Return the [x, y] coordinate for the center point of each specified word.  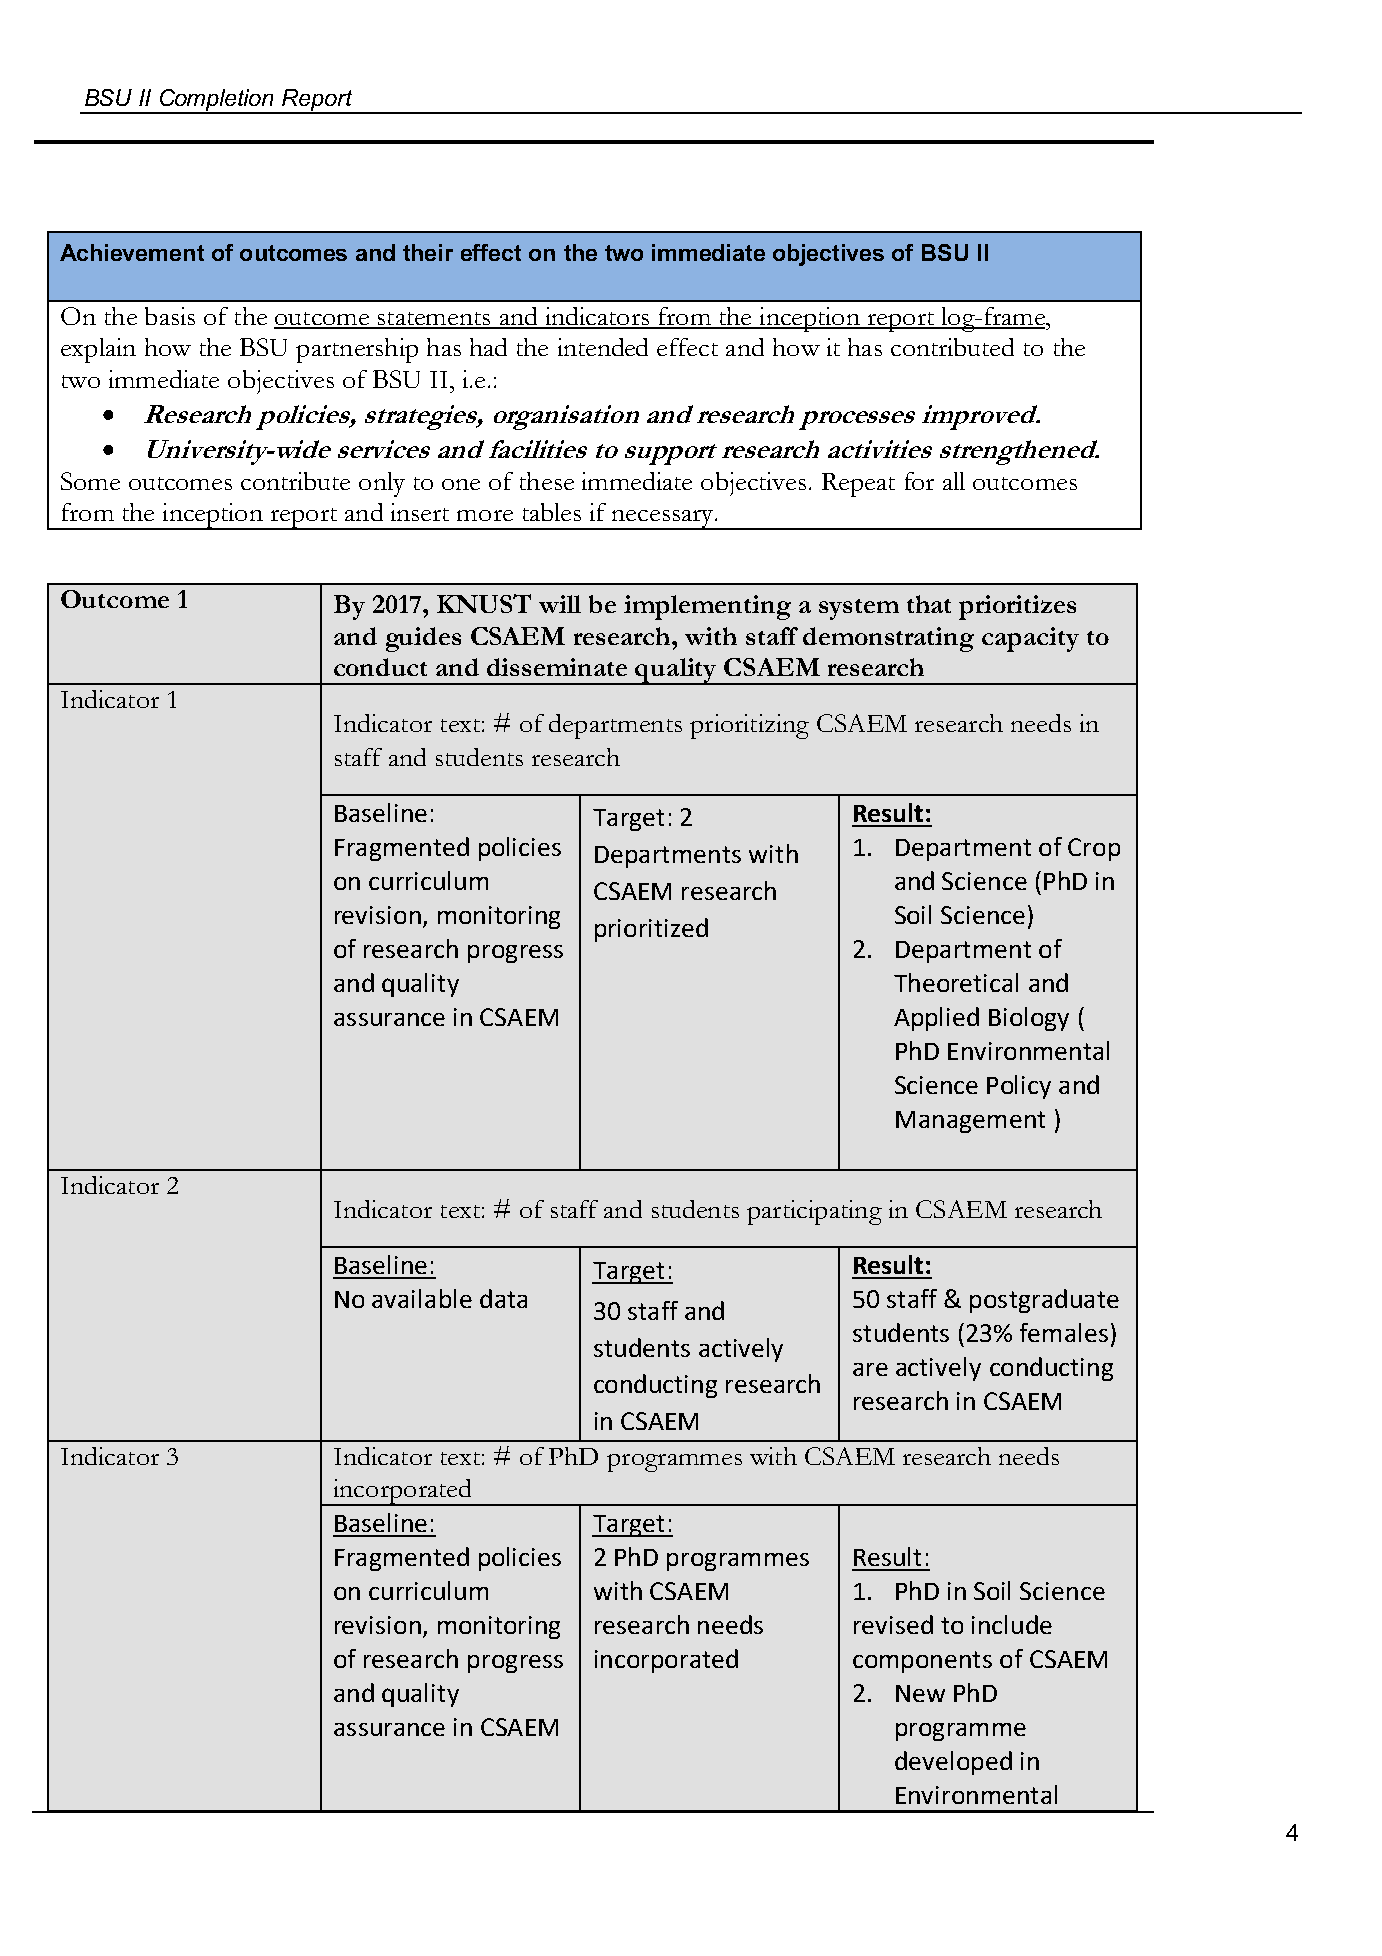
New [920, 1693]
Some [90, 481]
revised [893, 1624]
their [428, 252]
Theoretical [956, 982]
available [422, 1298]
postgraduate [1044, 1301]
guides [423, 639]
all [954, 481]
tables [552, 512]
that [929, 604]
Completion [217, 101]
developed [953, 1763]
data [503, 1298]
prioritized [651, 930]
